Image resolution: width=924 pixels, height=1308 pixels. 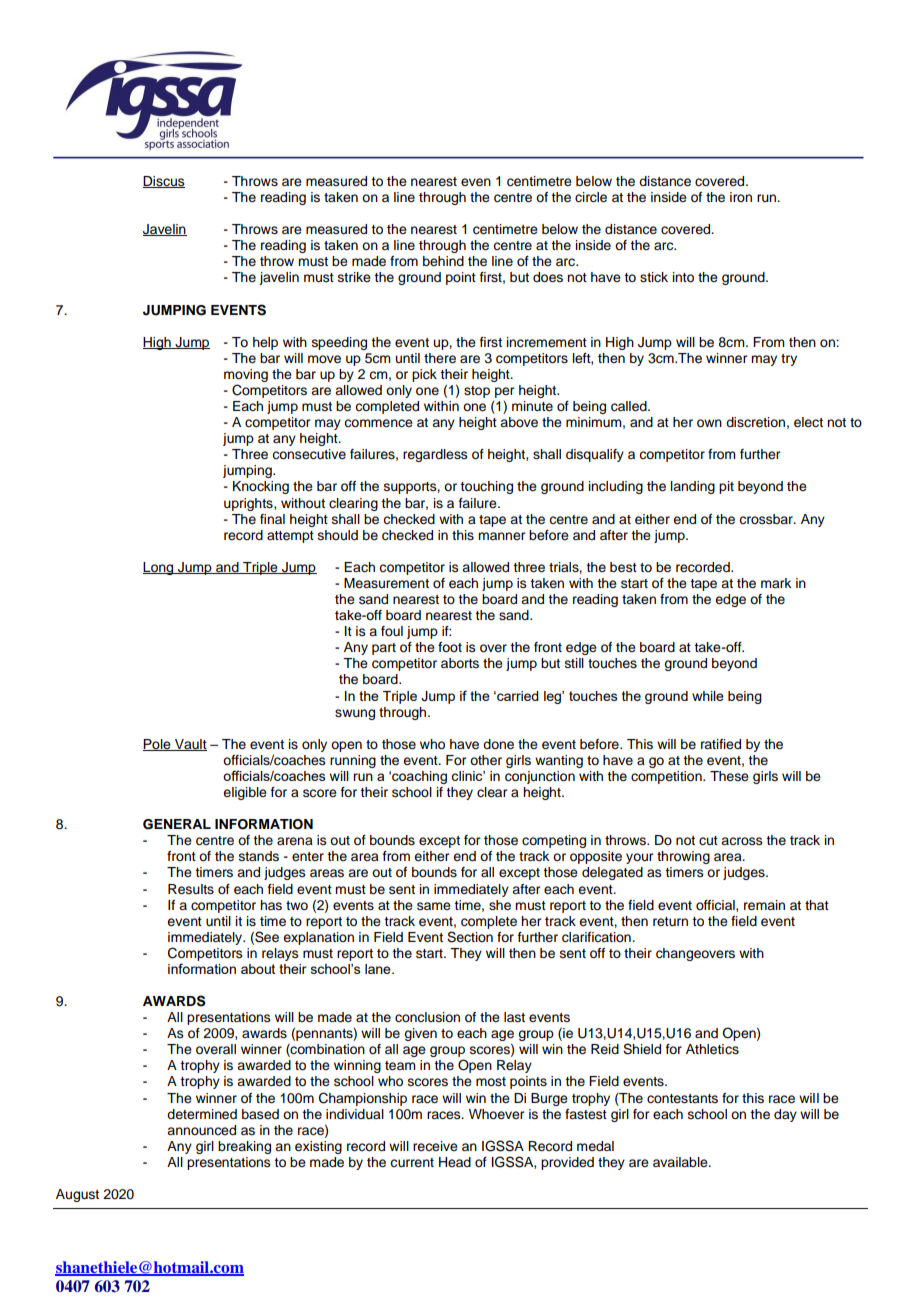 I want to click on Head, so click(x=455, y=1162).
